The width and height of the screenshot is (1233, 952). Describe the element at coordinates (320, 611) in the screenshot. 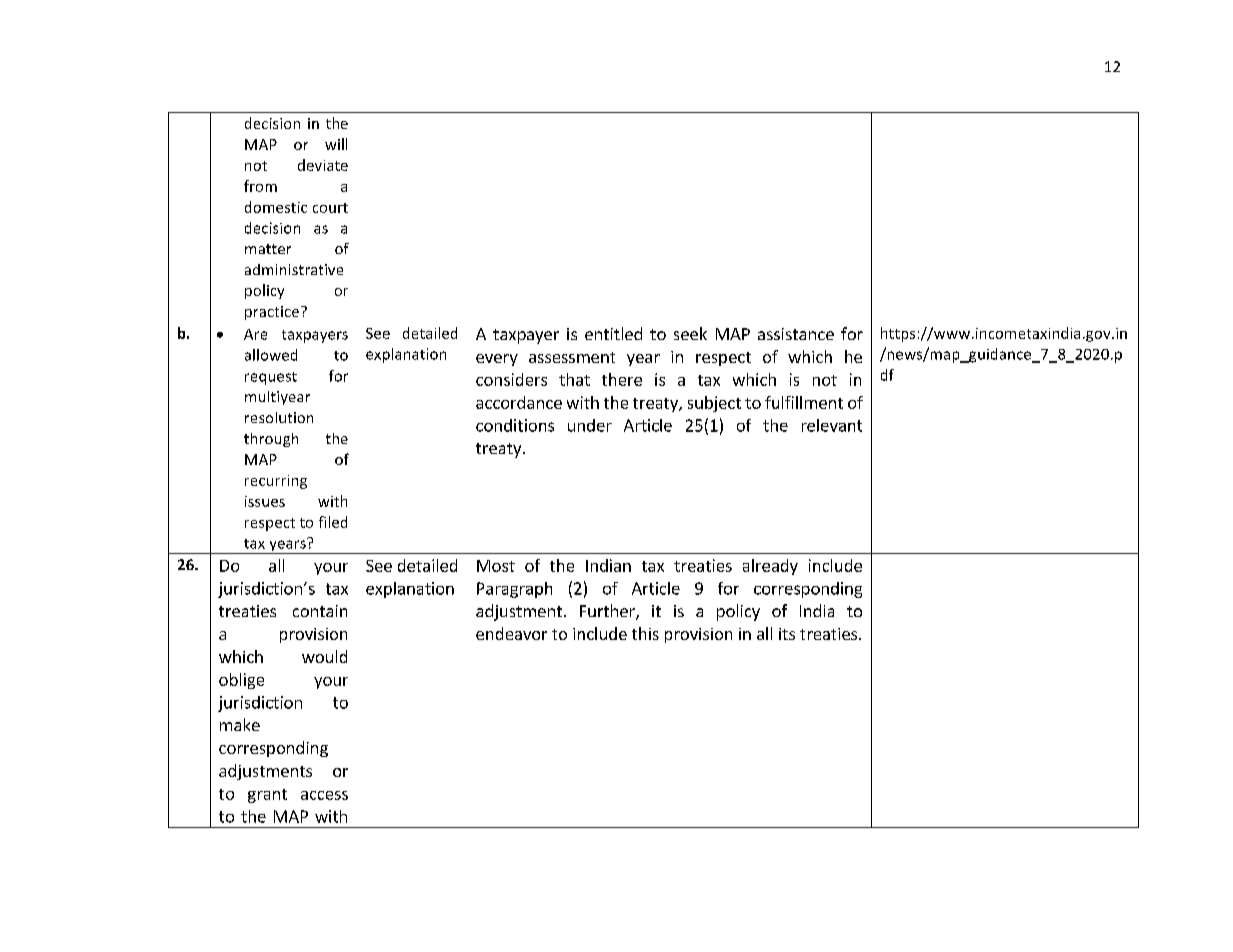

I see `contain` at that location.
